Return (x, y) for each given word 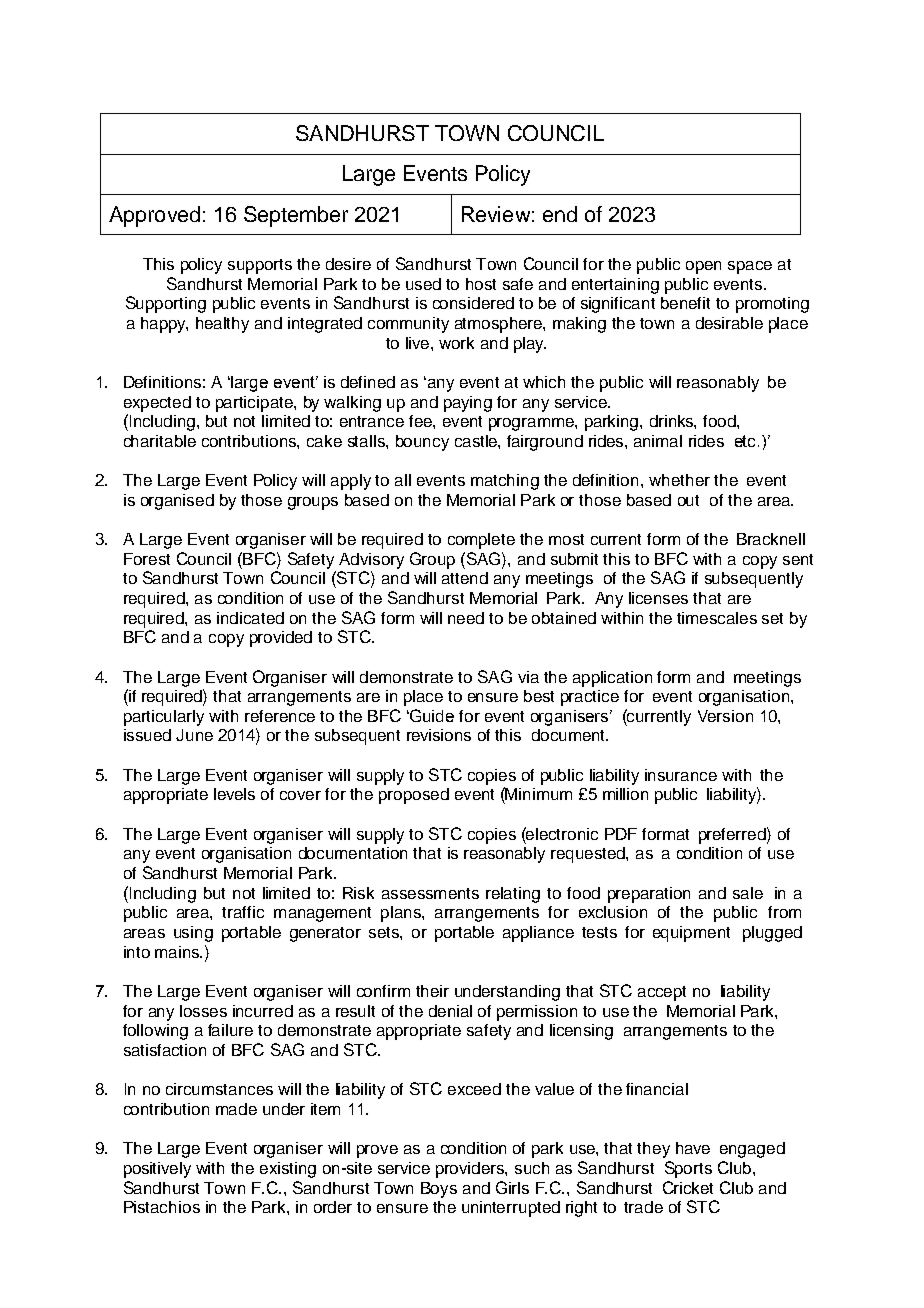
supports (260, 266)
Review (496, 214)
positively (157, 1170)
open (703, 267)
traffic (243, 912)
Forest (147, 559)
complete (481, 541)
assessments (430, 893)
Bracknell (771, 539)
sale (748, 893)
